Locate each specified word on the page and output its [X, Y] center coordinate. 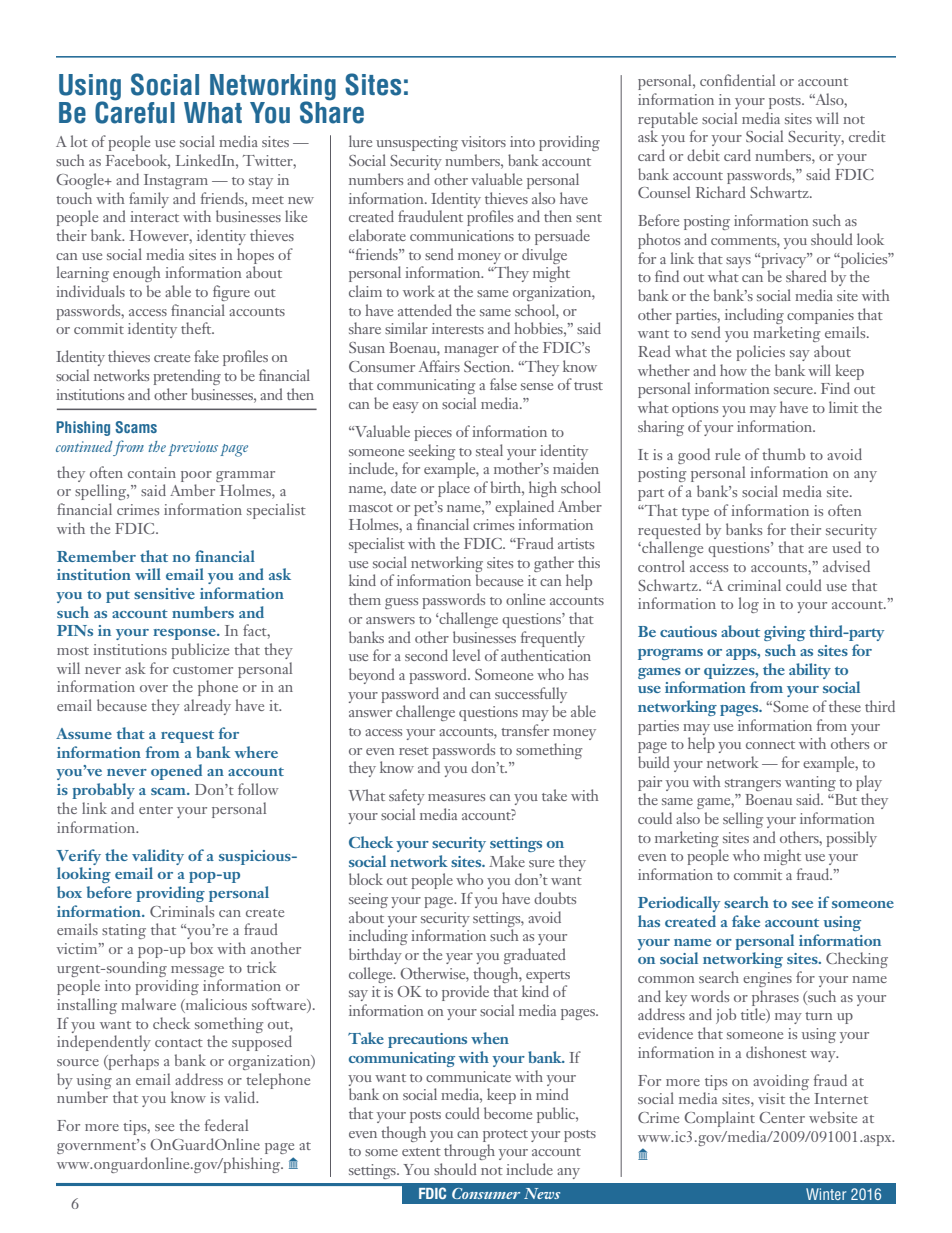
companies [820, 316]
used [846, 547]
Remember [96, 556]
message [197, 971]
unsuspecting [417, 143]
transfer [525, 730]
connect [770, 745]
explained [524, 508]
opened [176, 772]
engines [767, 979]
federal [226, 1125]
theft [197, 328]
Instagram [176, 181]
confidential [737, 80]
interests [458, 328]
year [459, 958]
